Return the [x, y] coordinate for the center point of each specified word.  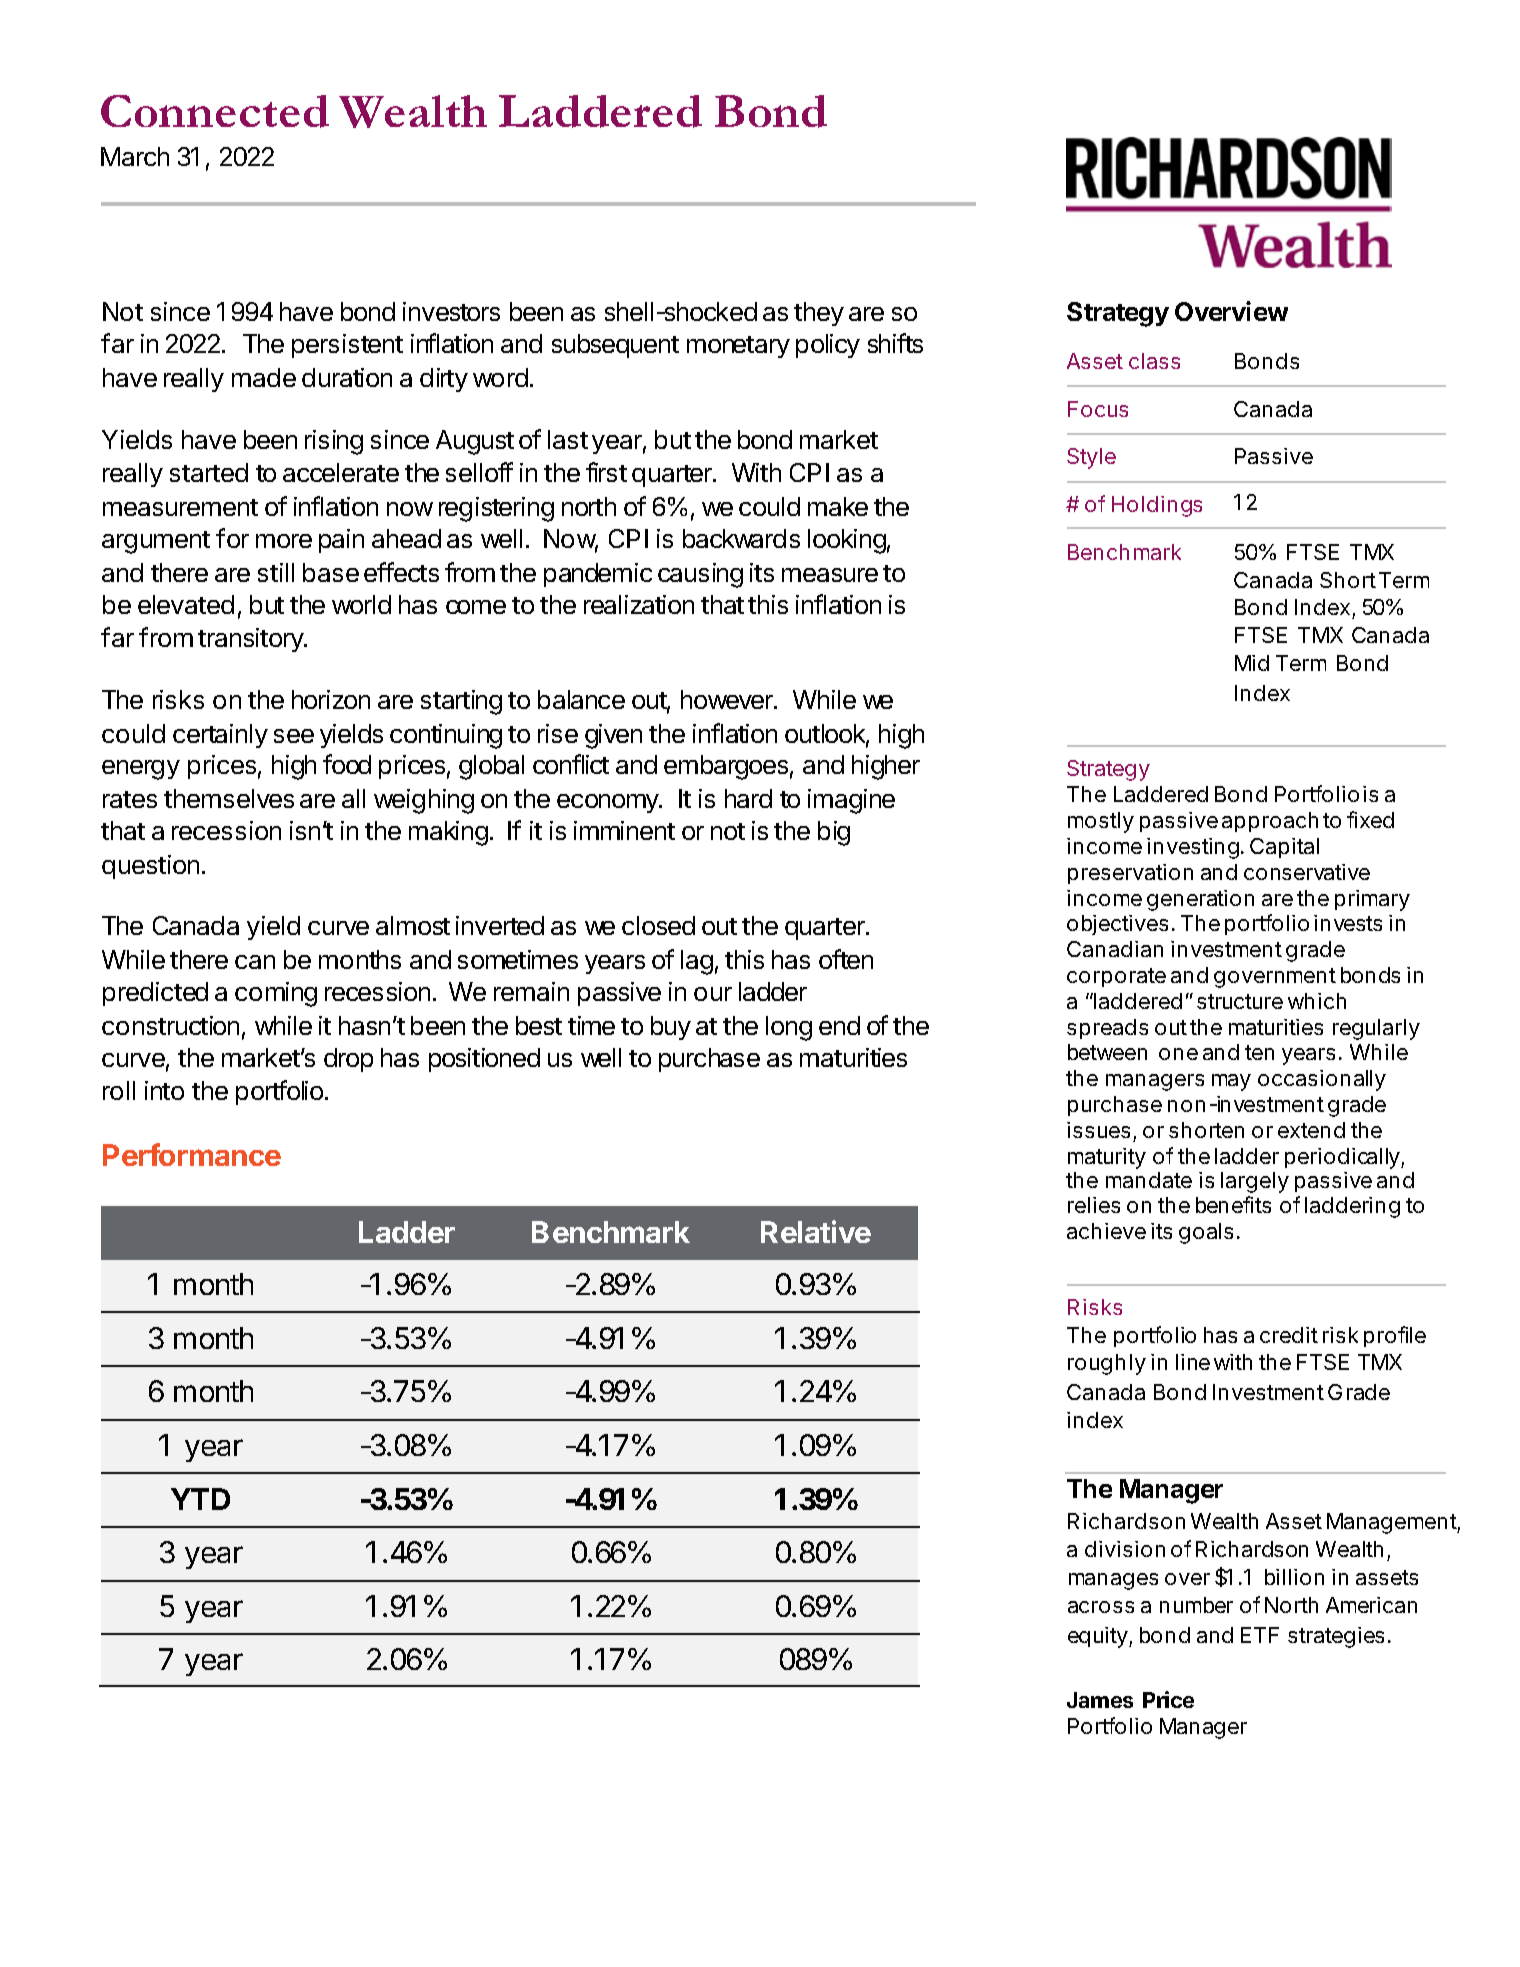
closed [658, 925]
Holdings [1157, 506]
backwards [741, 538]
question [150, 867]
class [1154, 361]
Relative [816, 1231]
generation [1200, 900]
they [819, 314]
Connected [215, 111]
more [284, 541]
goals [1206, 1233]
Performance [192, 1154]
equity [1099, 1637]
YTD [200, 1499]
